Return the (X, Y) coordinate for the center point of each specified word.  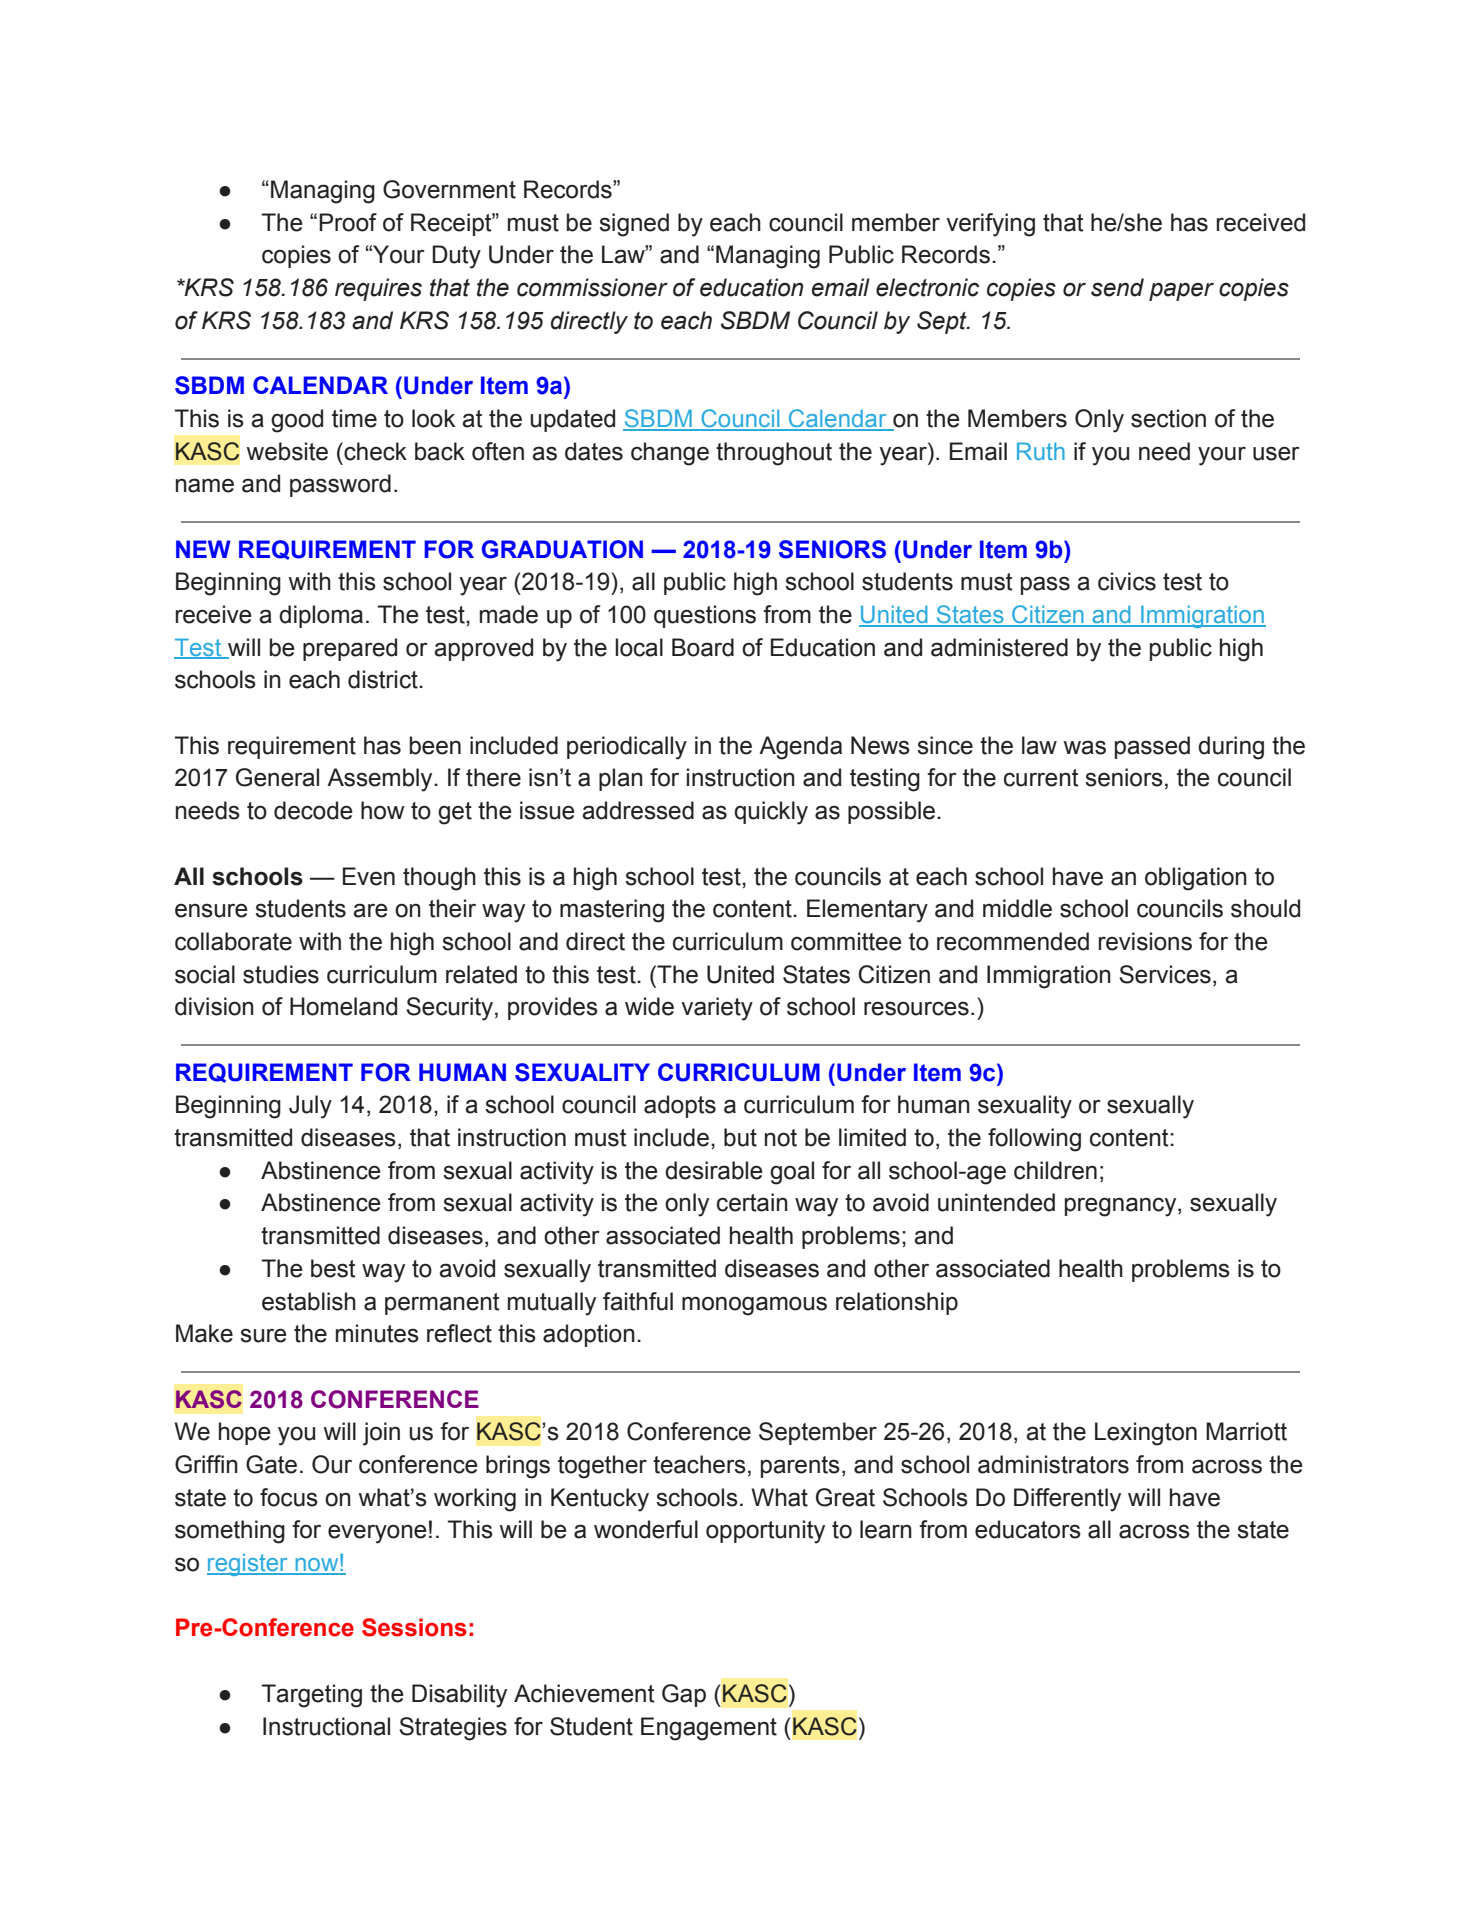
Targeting (311, 1696)
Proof (348, 222)
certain (752, 1202)
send (1117, 287)
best (333, 1268)
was (1085, 747)
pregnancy (1122, 1207)
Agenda (800, 748)
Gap (684, 1695)
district (384, 679)
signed (634, 225)
